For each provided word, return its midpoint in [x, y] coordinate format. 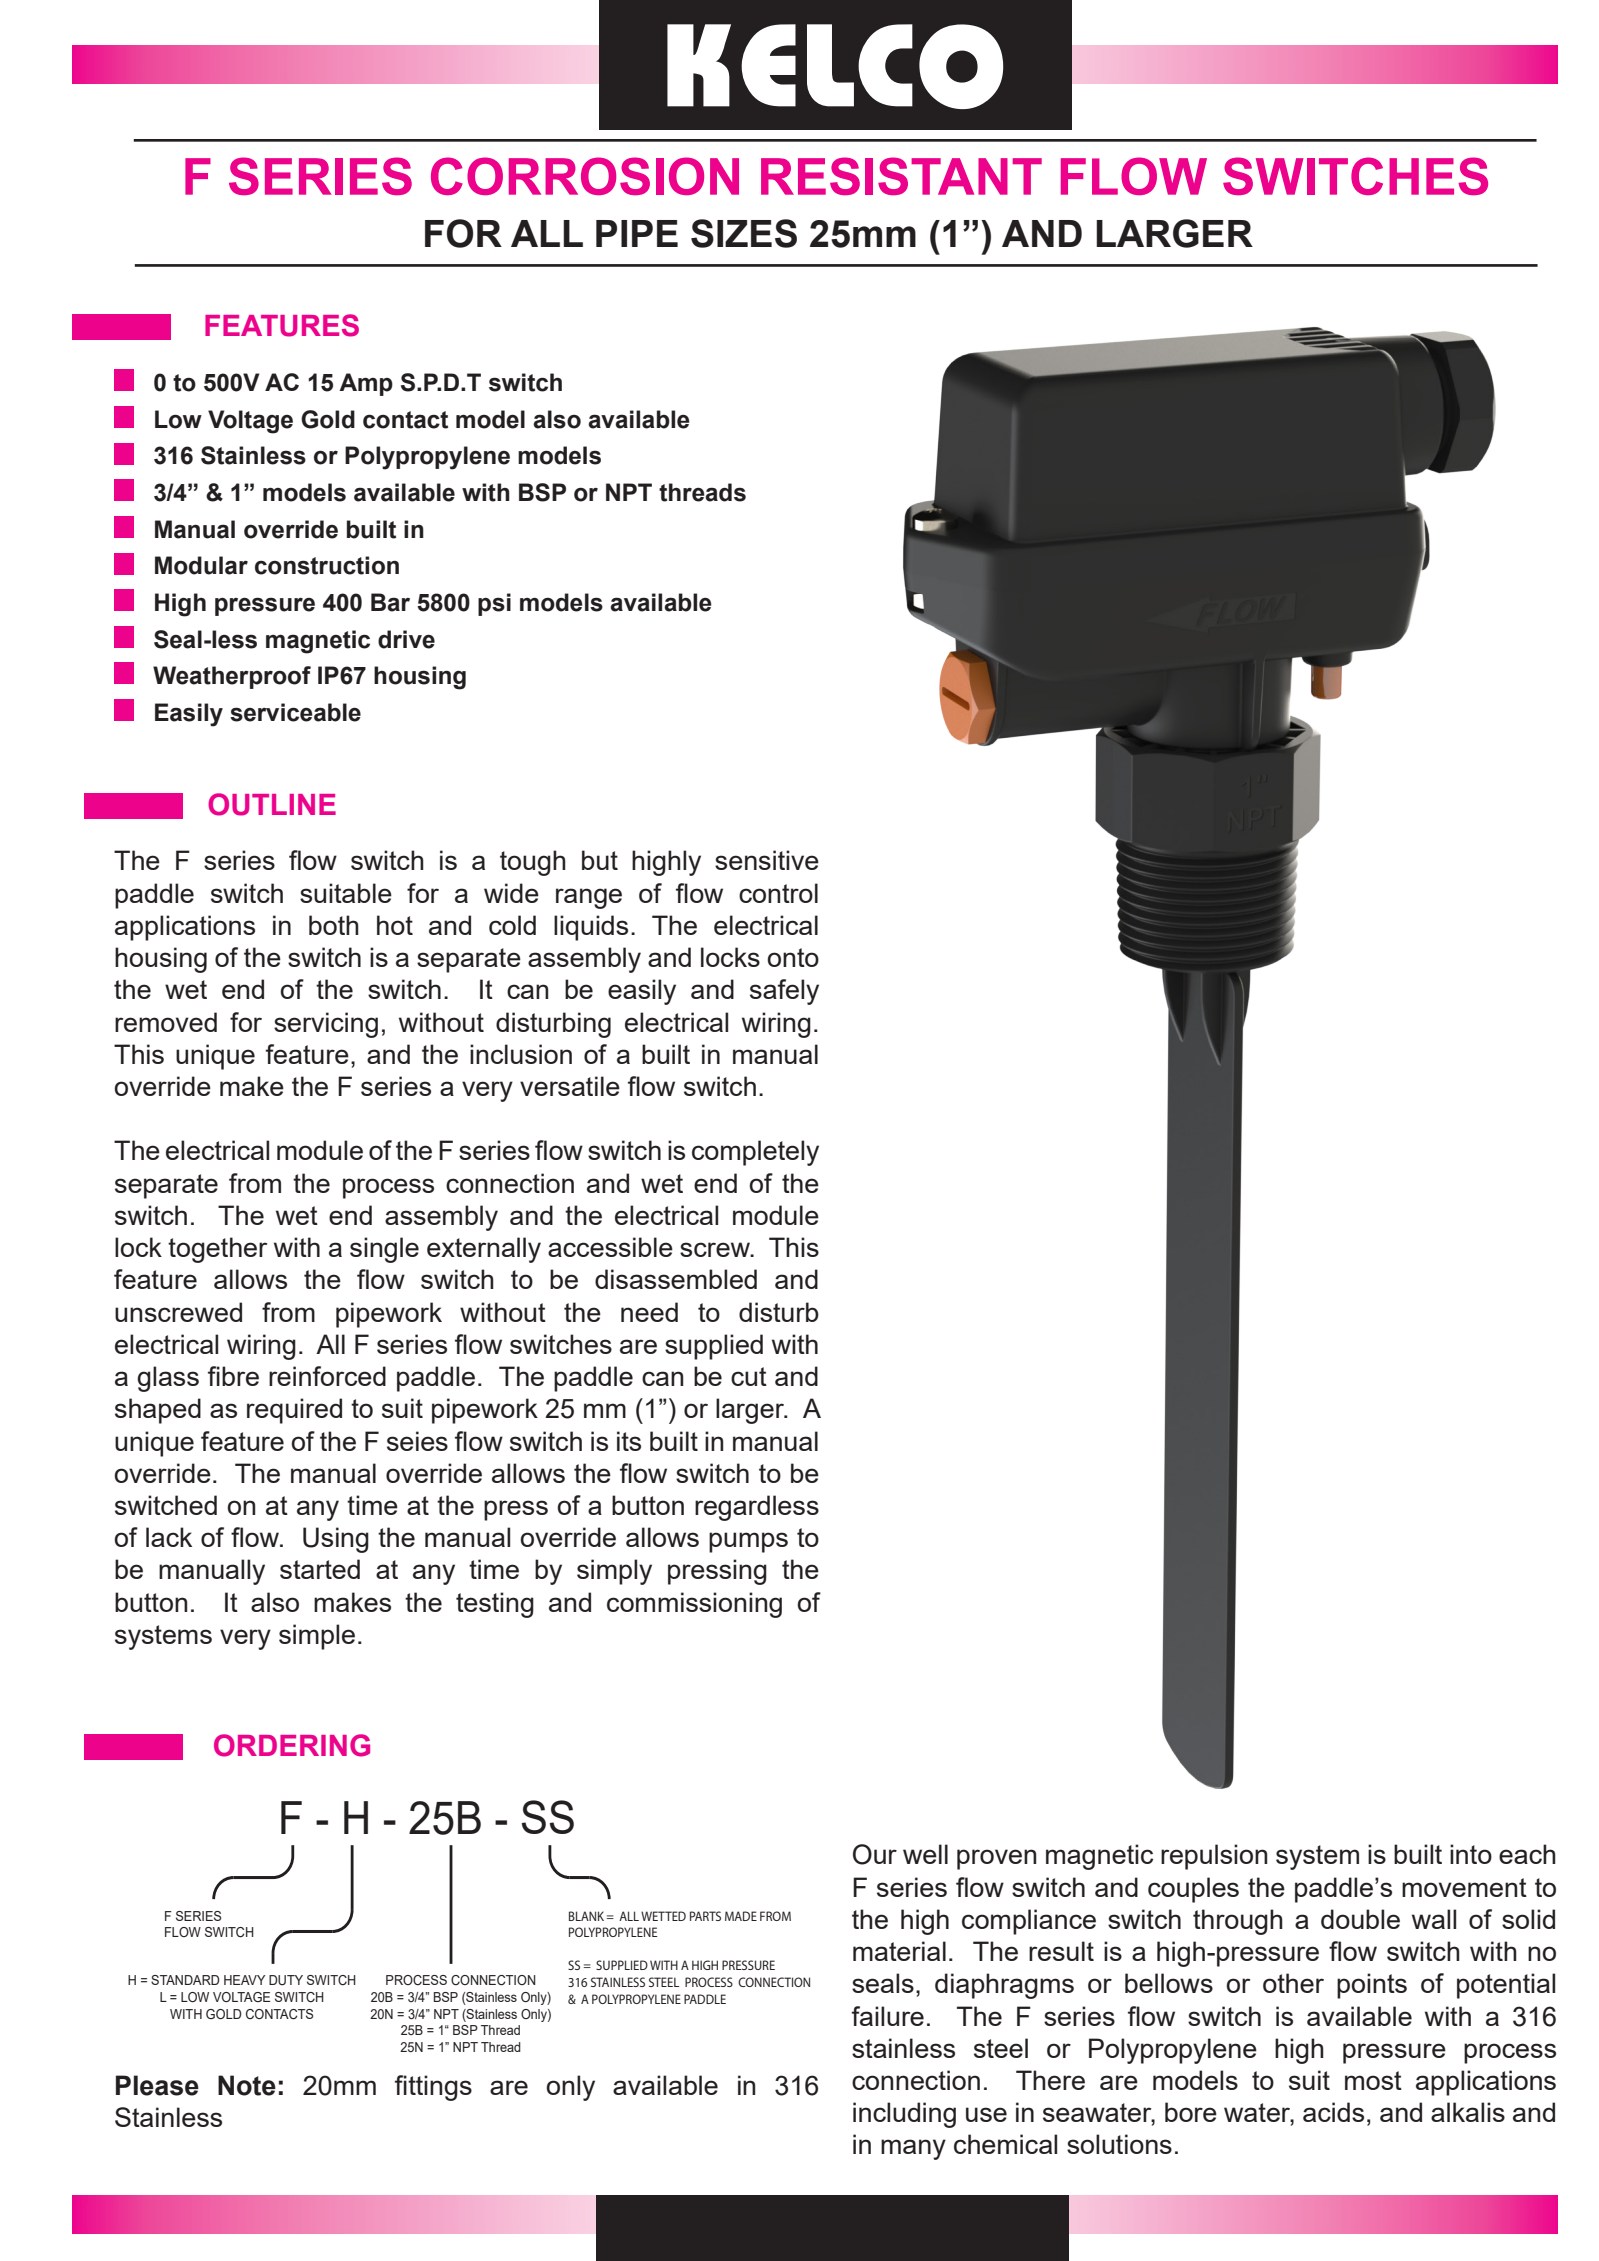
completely [755, 1153]
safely [784, 992]
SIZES [744, 233]
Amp [366, 384]
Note [247, 2085]
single [384, 1250]
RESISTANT [901, 176]
